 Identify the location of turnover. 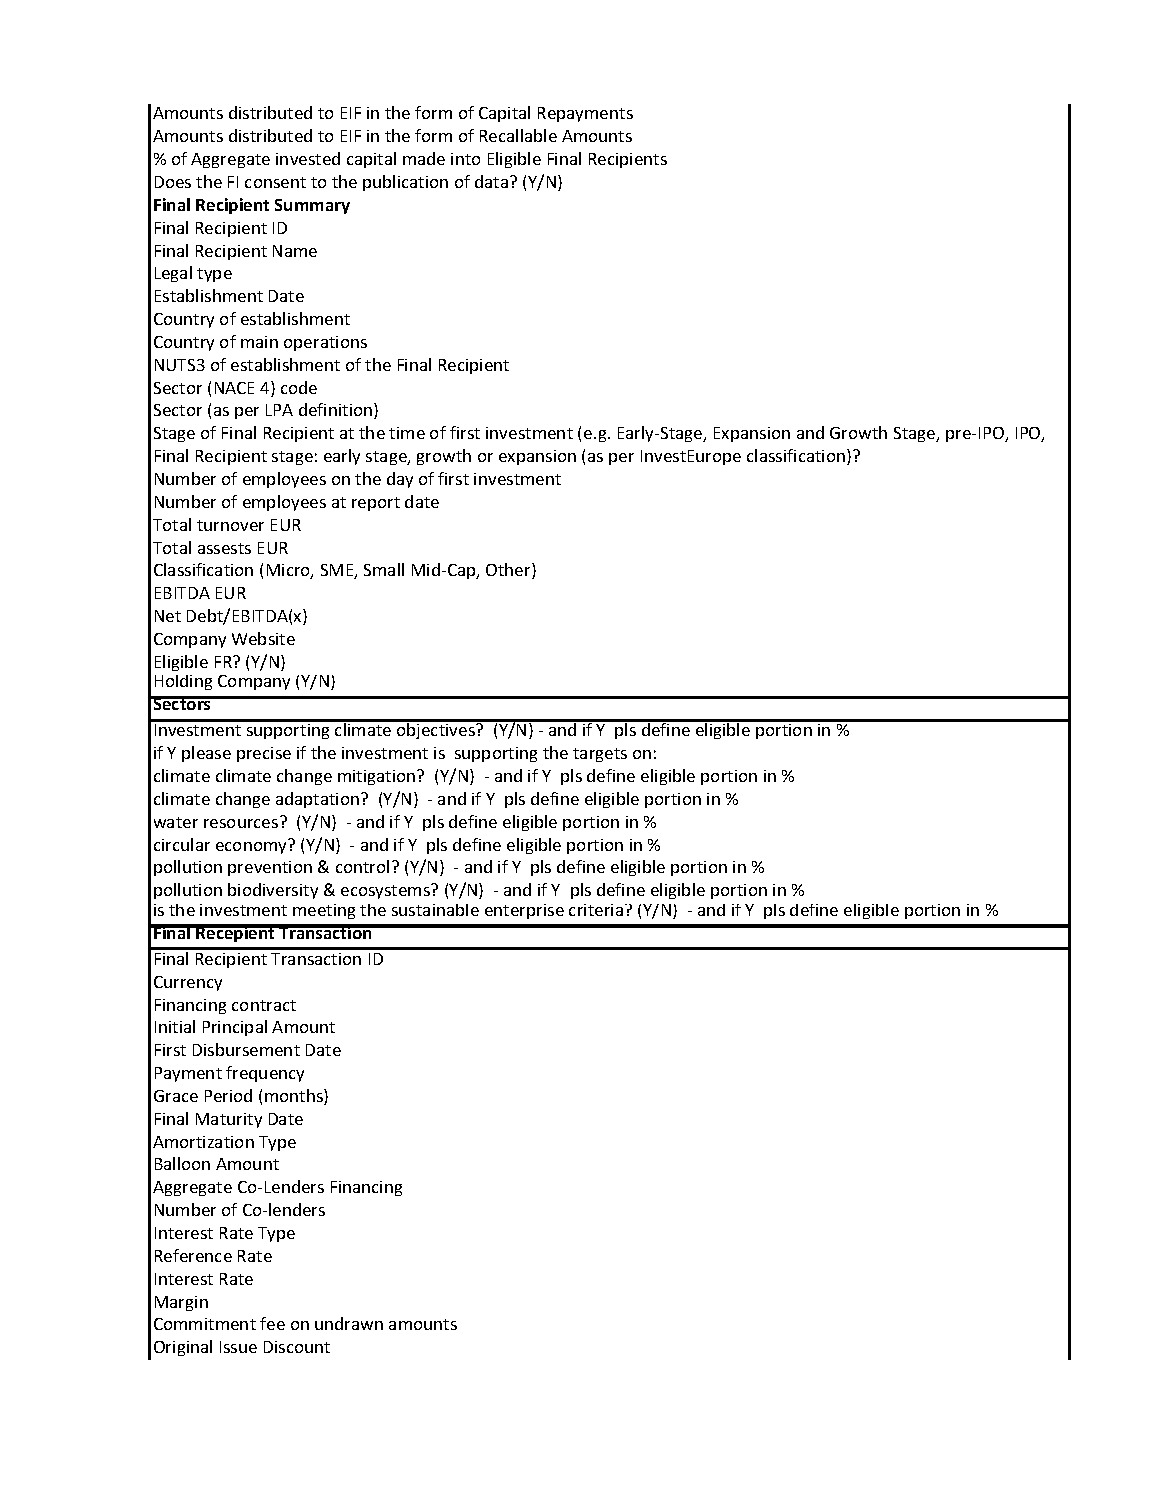
(230, 525).
